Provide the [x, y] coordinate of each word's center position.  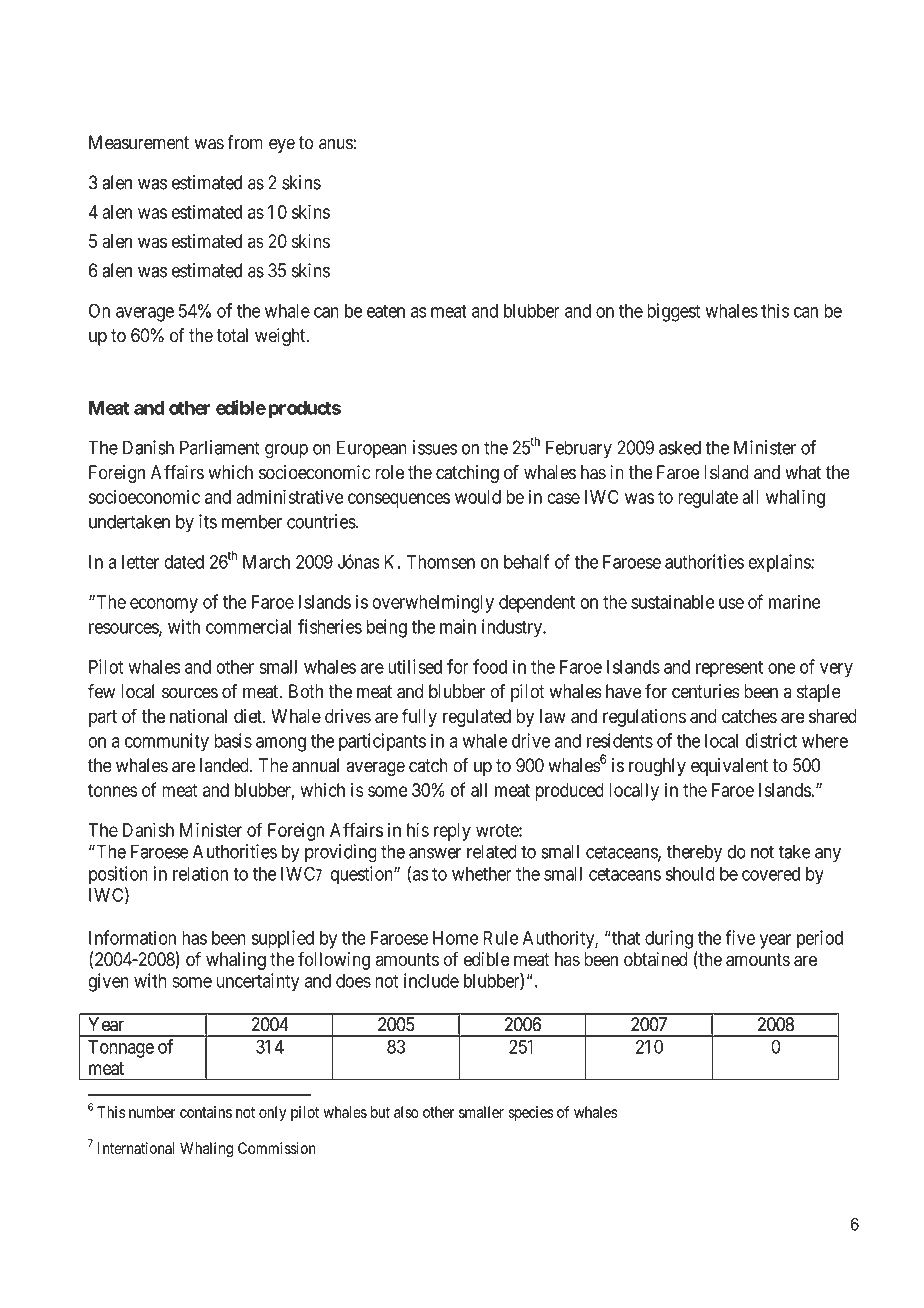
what [803, 472]
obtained [656, 959]
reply [452, 832]
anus [336, 144]
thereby [694, 853]
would [478, 497]
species [530, 1113]
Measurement [139, 142]
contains [206, 1112]
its [208, 521]
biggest [673, 312]
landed [225, 765]
